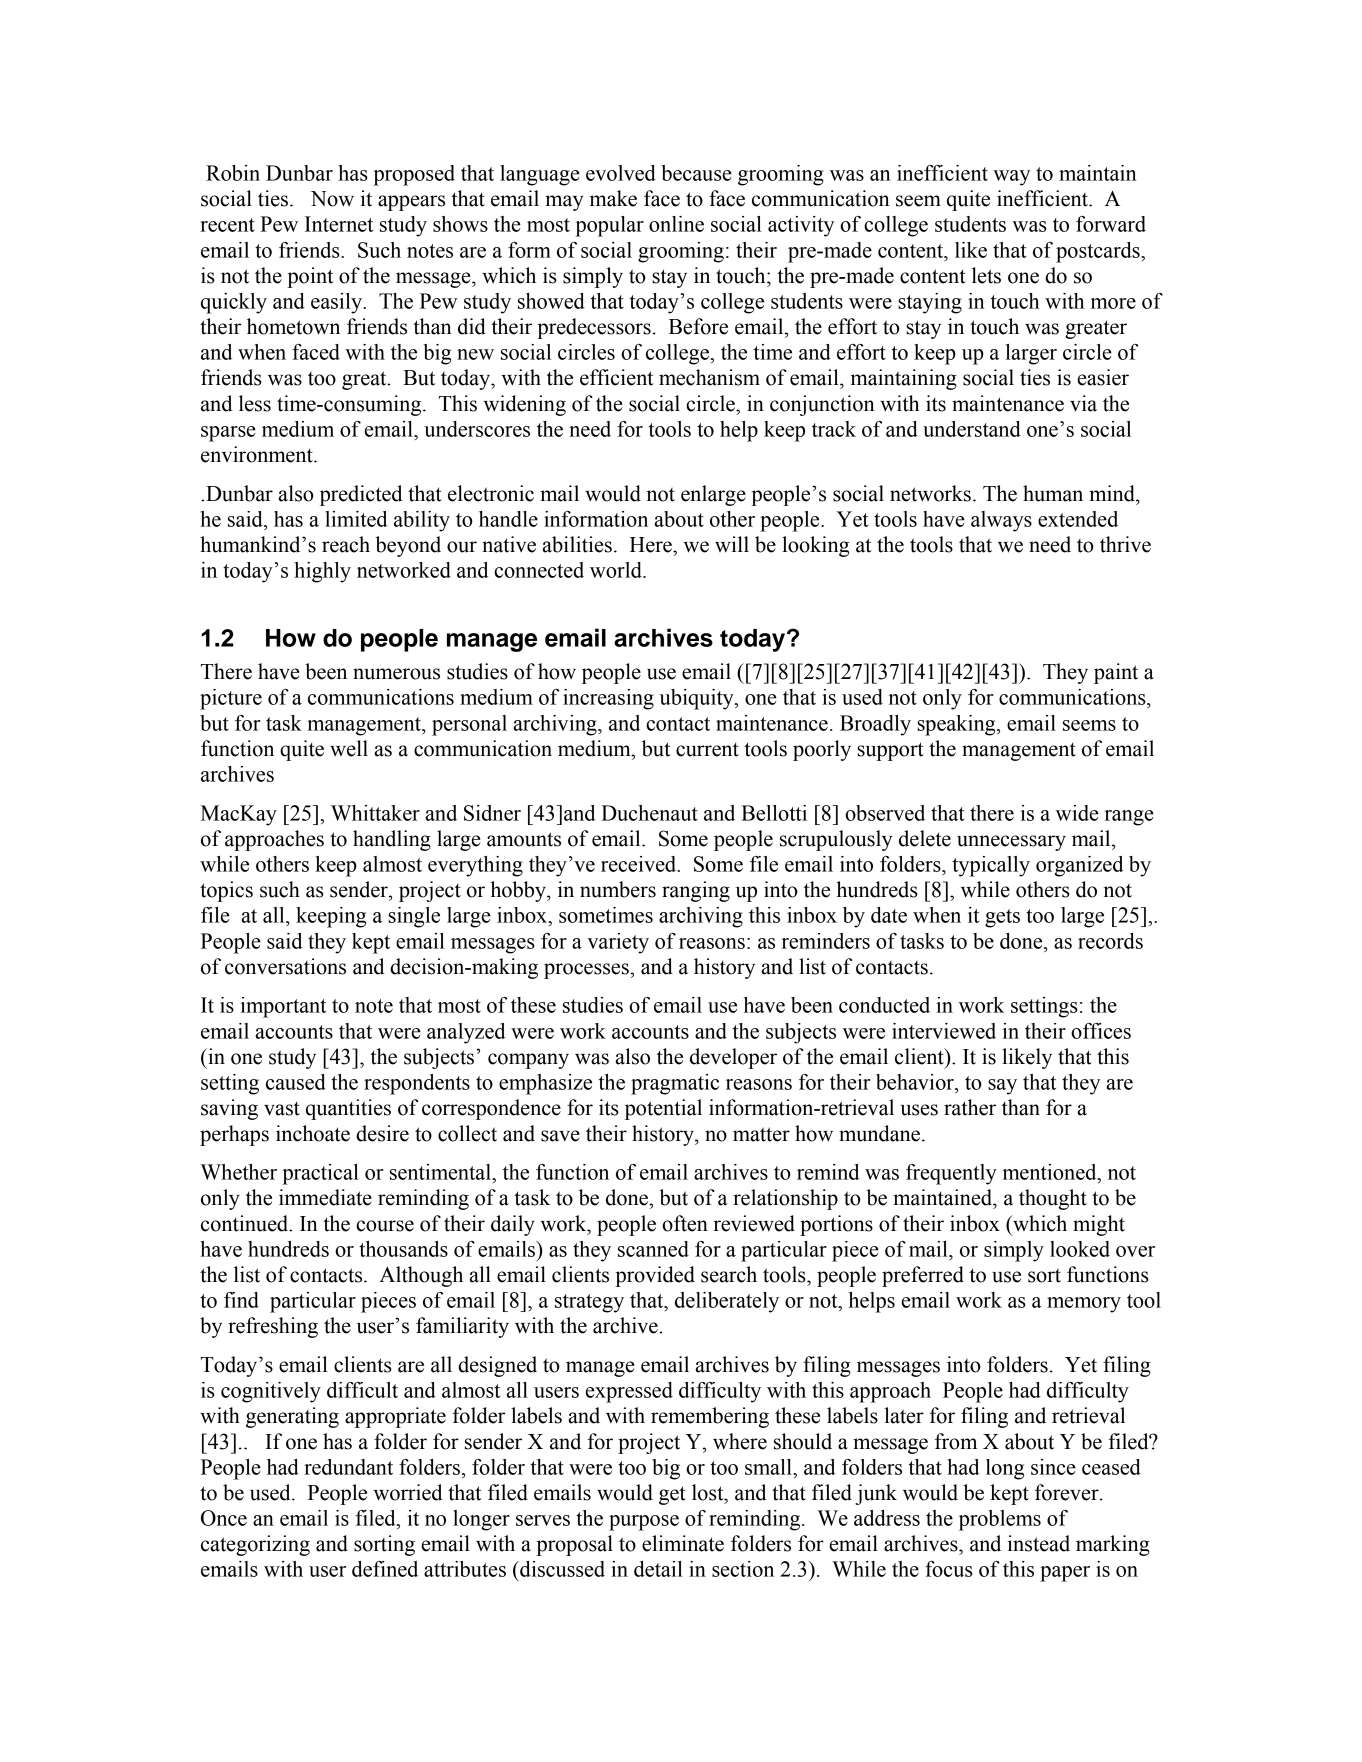 The height and width of the screenshot is (1762, 1362). I want to click on vast, so click(282, 1108).
